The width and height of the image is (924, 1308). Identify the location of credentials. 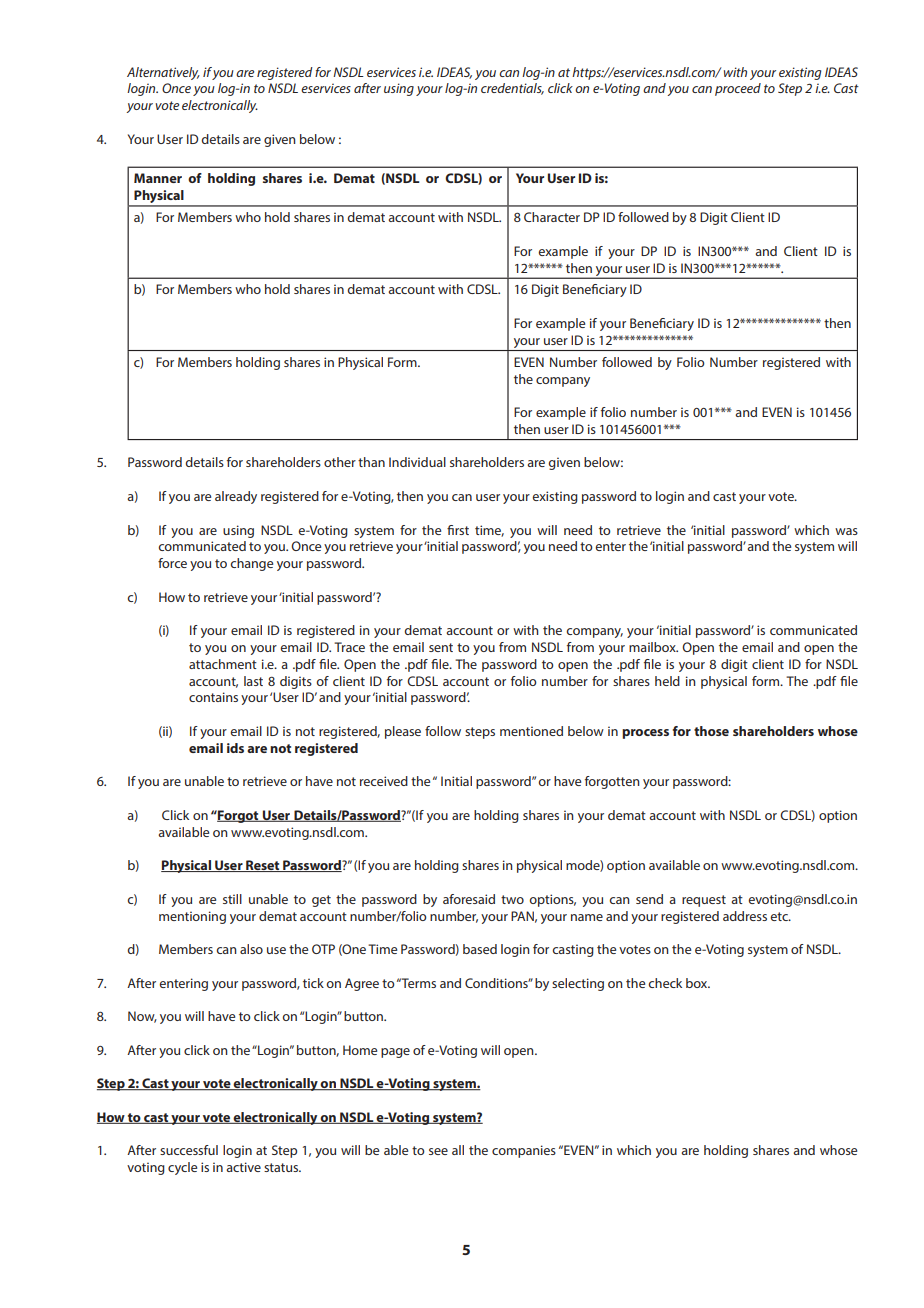
(512, 89).
